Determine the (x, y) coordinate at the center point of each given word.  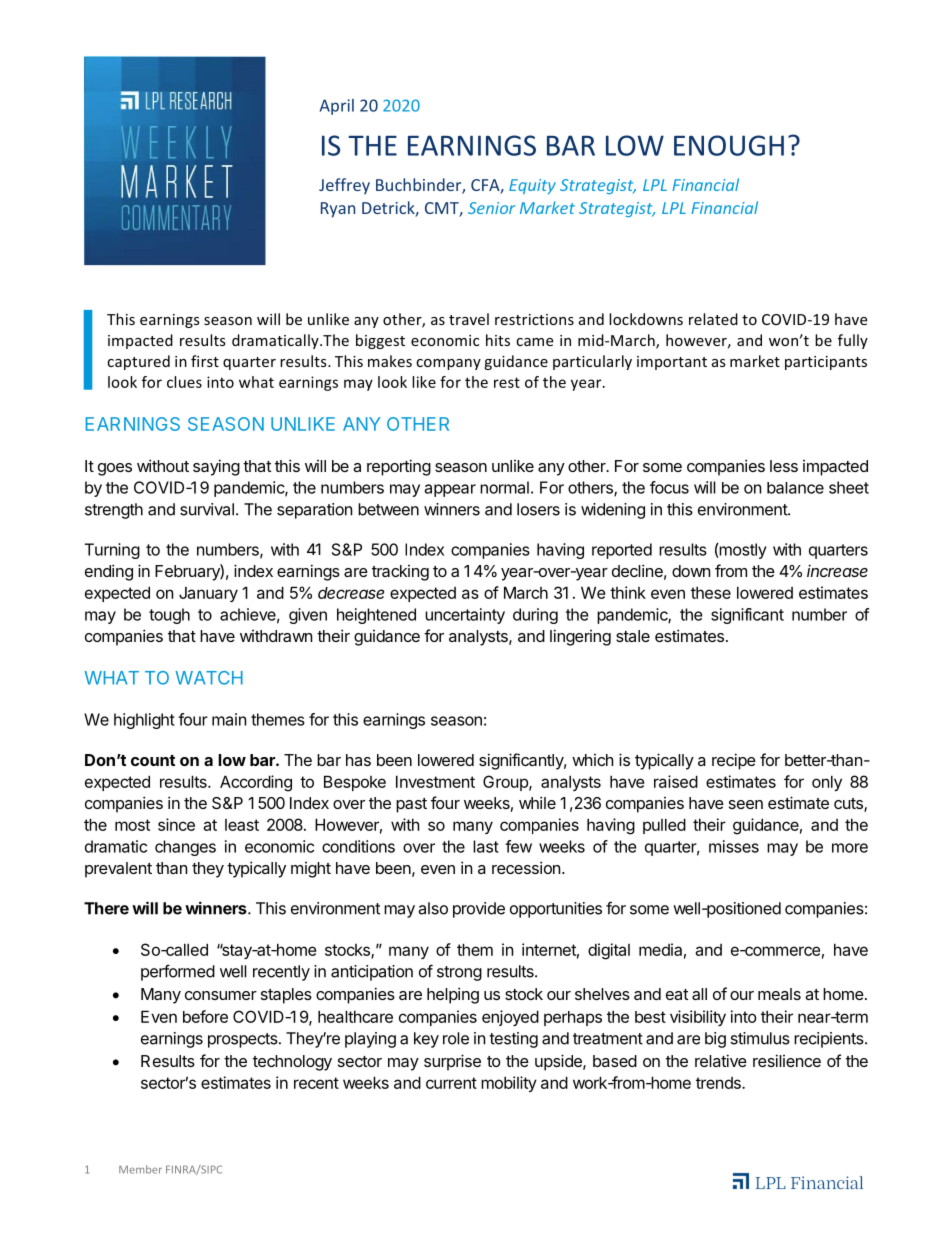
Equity (532, 186)
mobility (509, 1084)
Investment (435, 781)
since (176, 824)
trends (719, 1083)
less (784, 466)
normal (504, 487)
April (337, 107)
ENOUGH (729, 145)
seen (746, 804)
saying (216, 467)
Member (140, 1169)
